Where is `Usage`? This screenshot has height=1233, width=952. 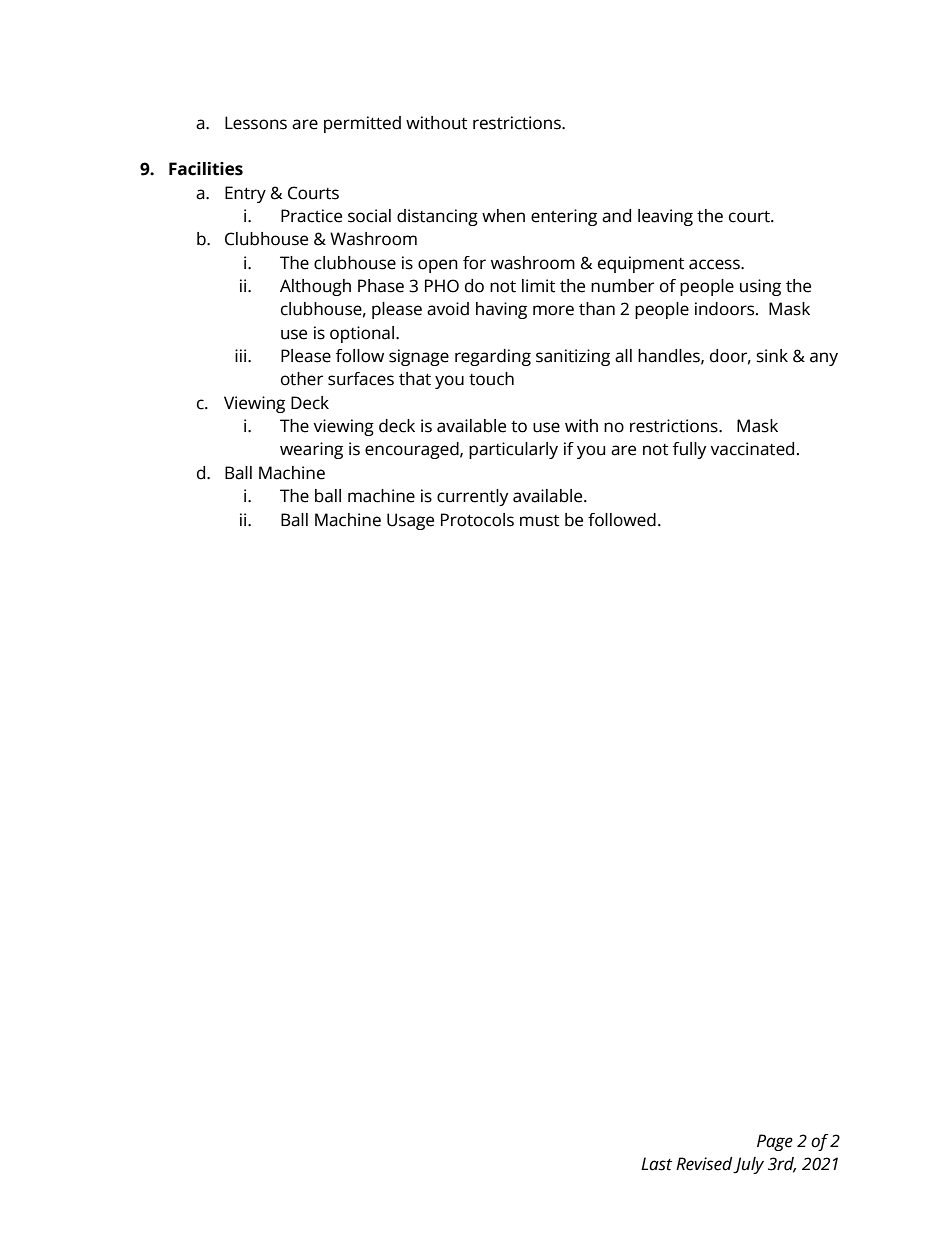
Usage is located at coordinates (410, 521).
